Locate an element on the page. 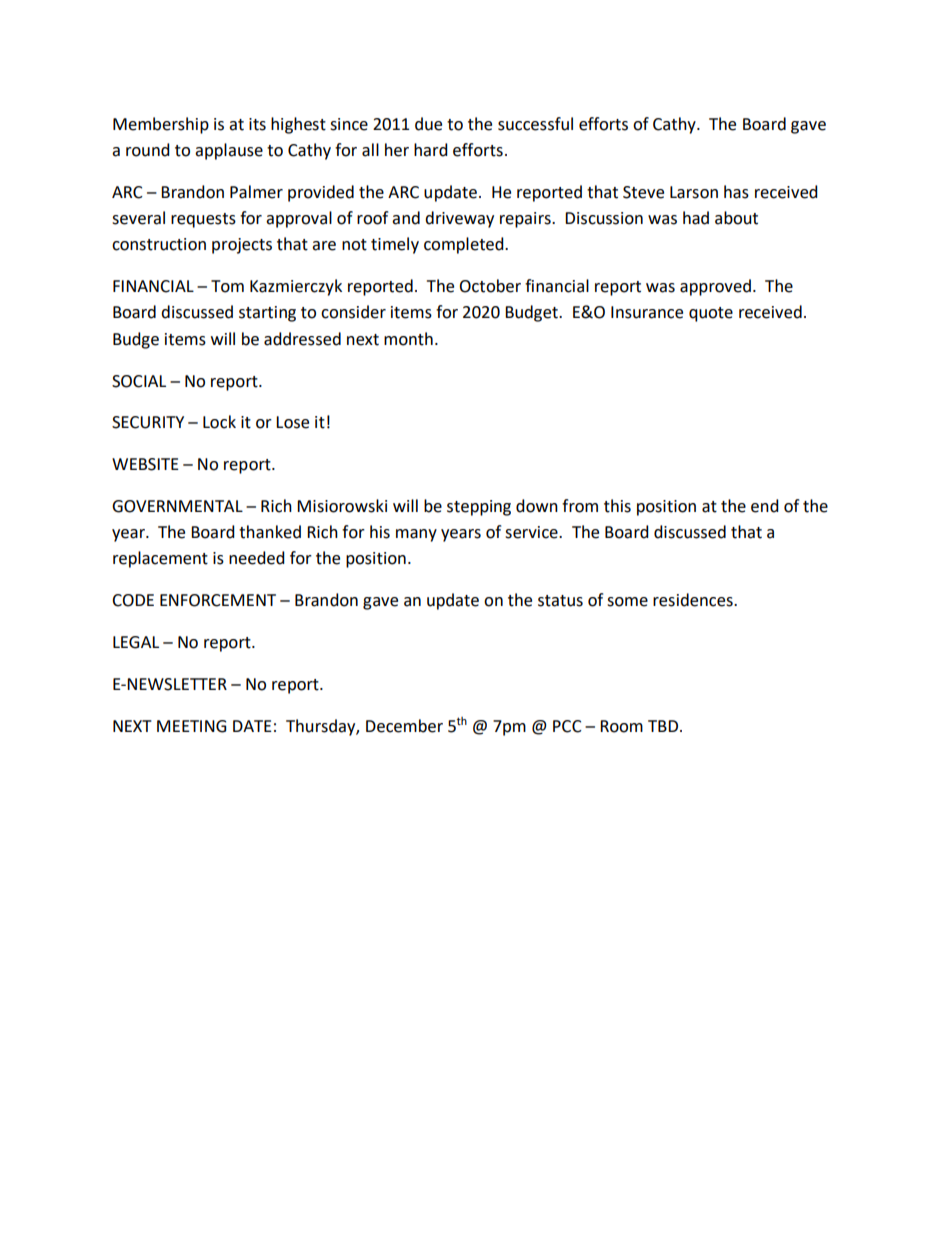  replacement is located at coordinates (160, 559).
